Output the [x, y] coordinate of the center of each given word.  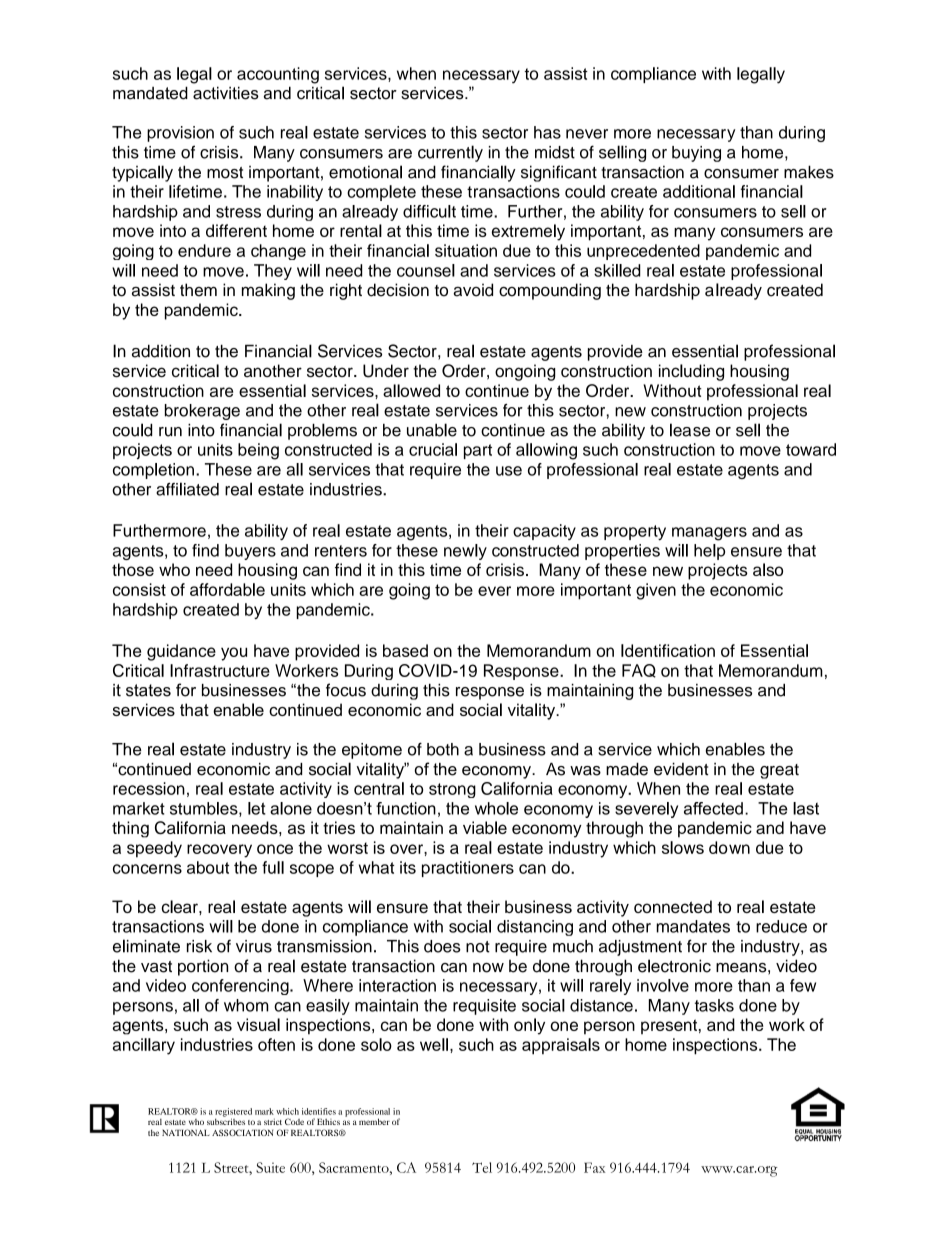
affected [713, 808]
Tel [482, 1167]
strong [452, 790]
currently [450, 153]
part [478, 451]
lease [690, 430]
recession [149, 788]
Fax [595, 1167]
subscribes [226, 1120]
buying [696, 154]
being [258, 451]
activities [226, 93]
